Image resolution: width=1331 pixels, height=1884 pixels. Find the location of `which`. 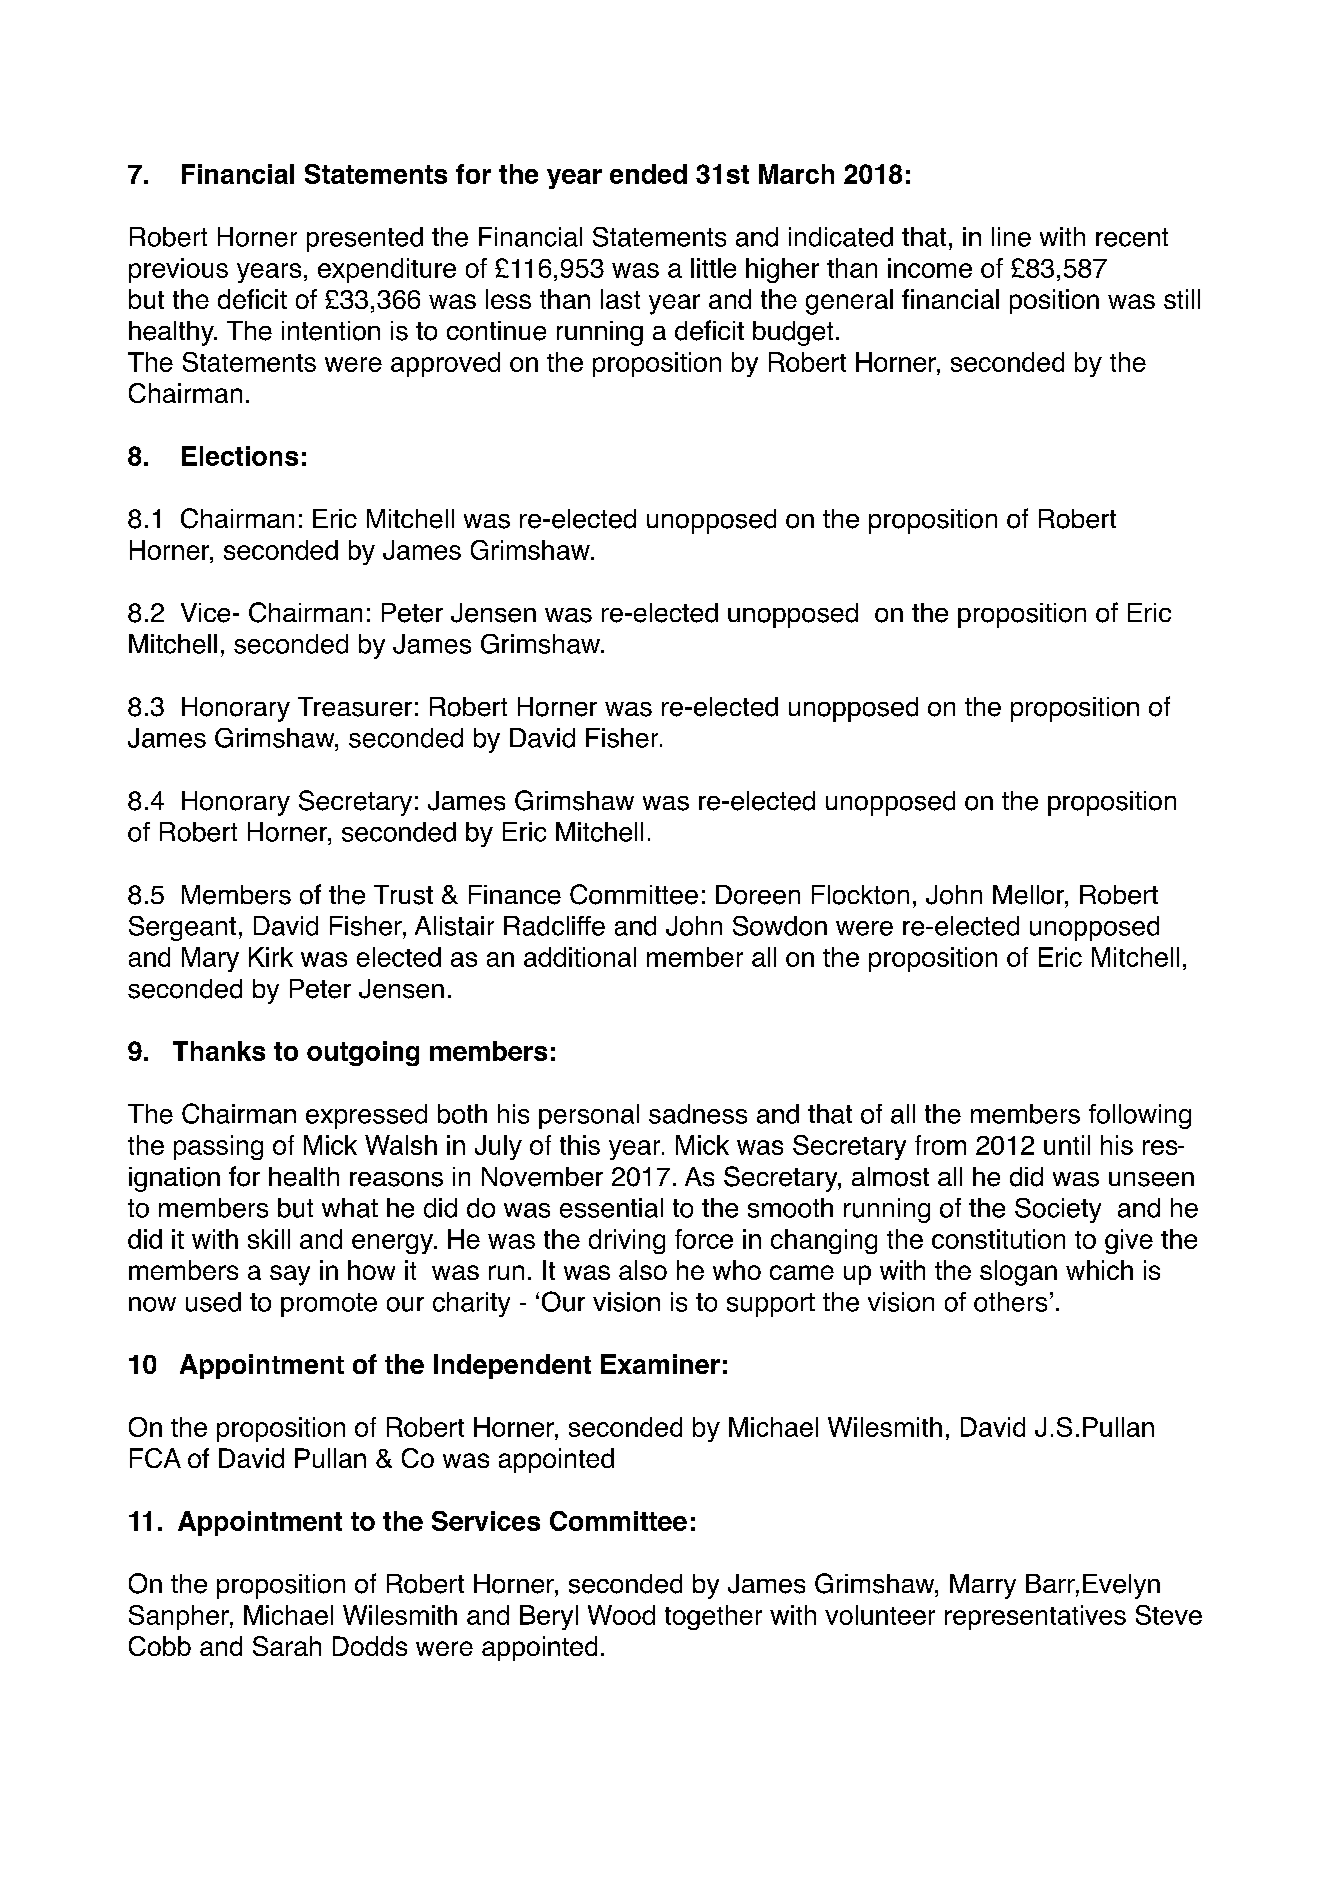

which is located at coordinates (1099, 1270).
